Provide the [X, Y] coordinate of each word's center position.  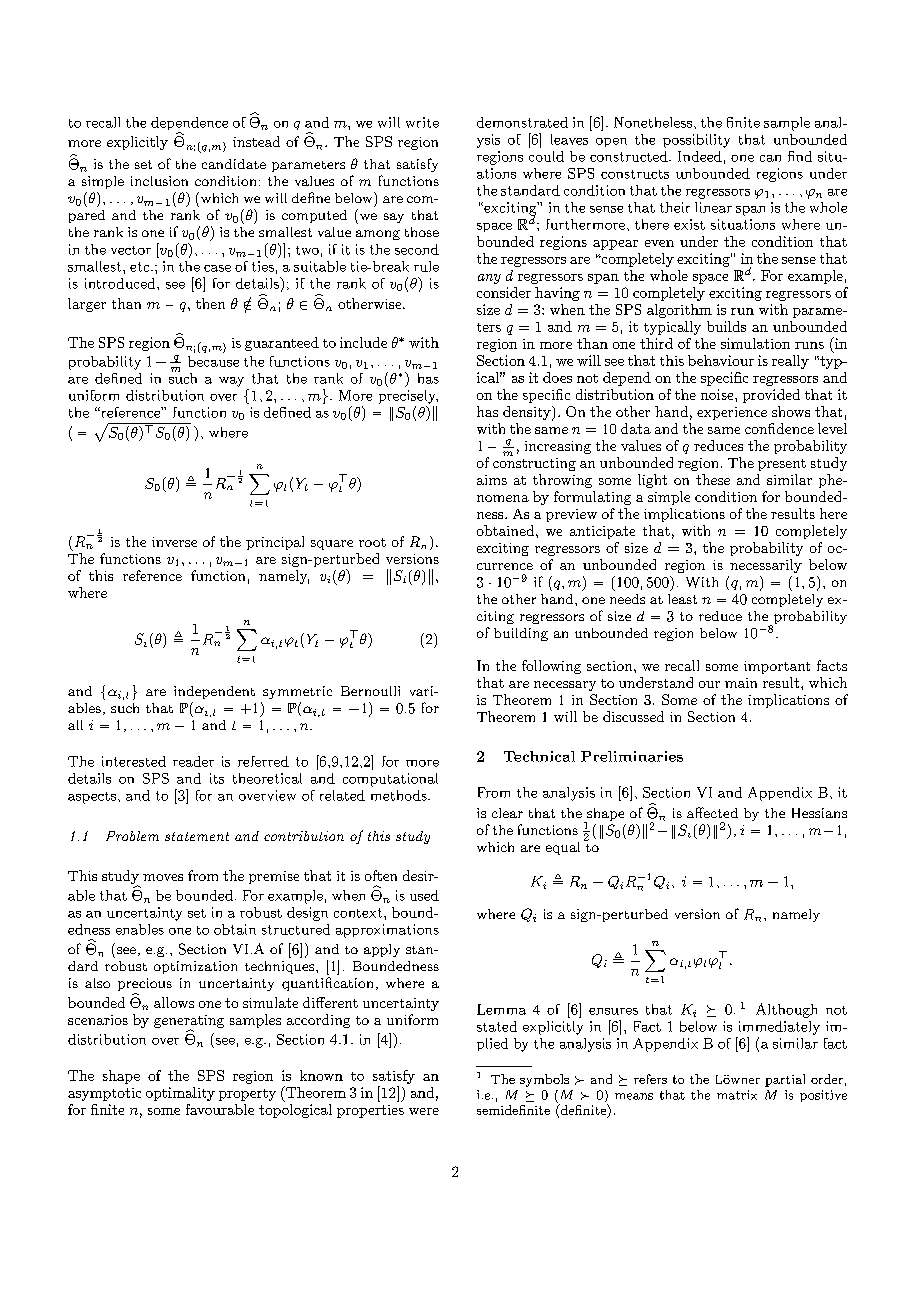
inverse [174, 542]
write [422, 122]
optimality [180, 1094]
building [521, 634]
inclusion [159, 181]
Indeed [700, 156]
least [682, 599]
